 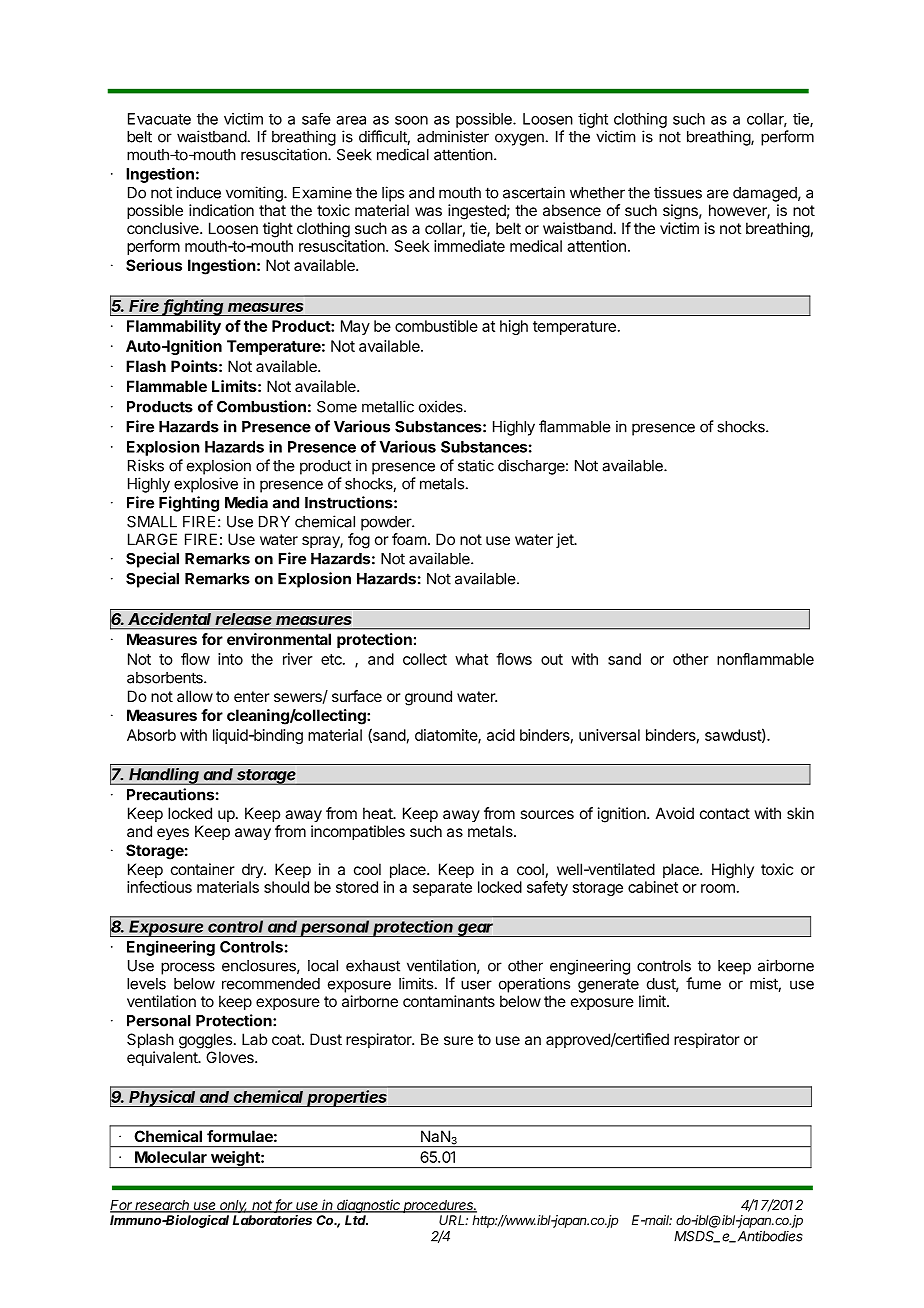 What do you see at coordinates (609, 735) in the screenshot?
I see `universal` at bounding box center [609, 735].
